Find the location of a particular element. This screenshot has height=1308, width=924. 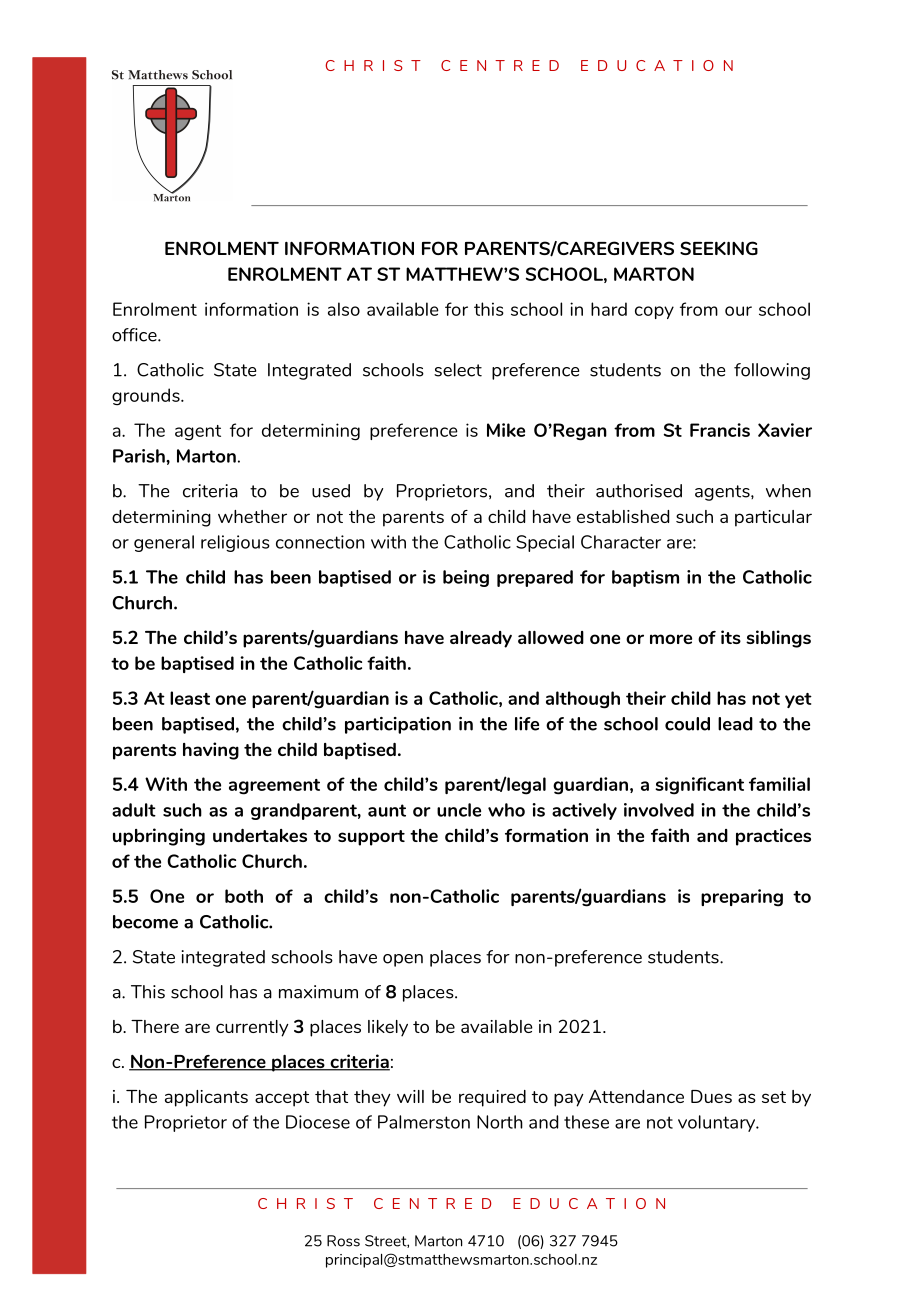

both is located at coordinates (244, 896).
